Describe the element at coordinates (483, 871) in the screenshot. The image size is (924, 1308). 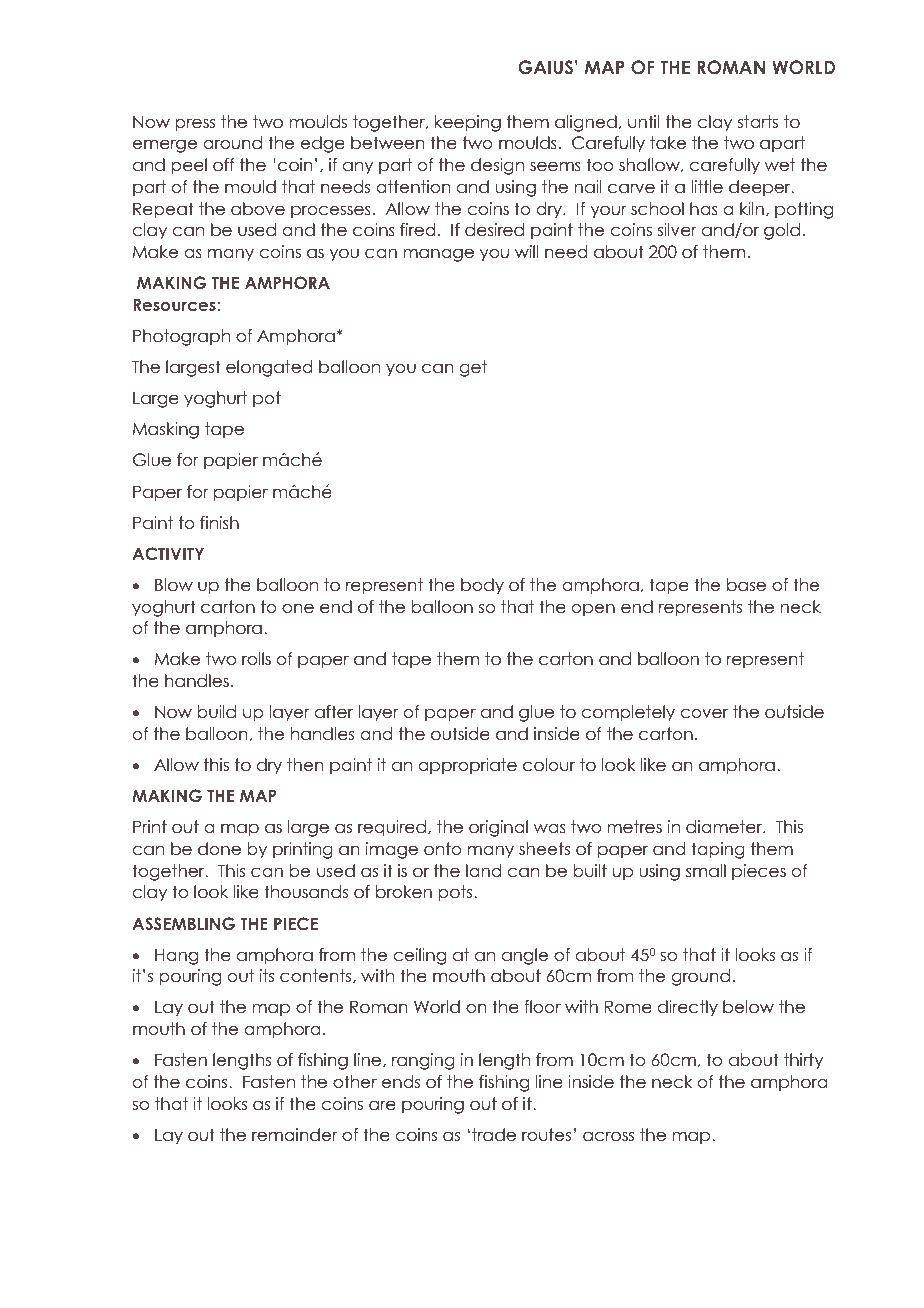
I see `land` at that location.
